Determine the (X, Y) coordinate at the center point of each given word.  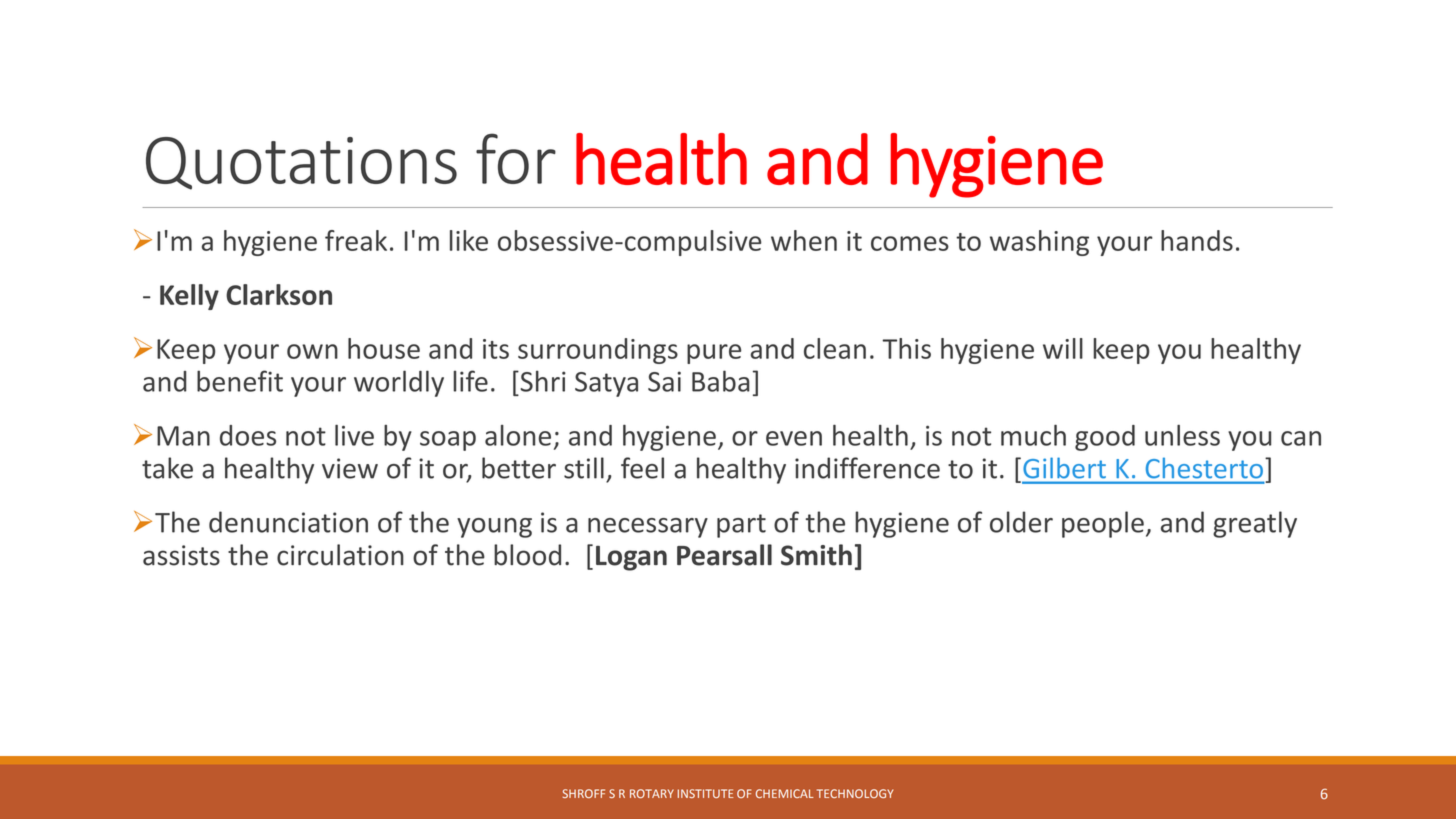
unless (1182, 435)
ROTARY (652, 793)
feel (642, 468)
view (350, 468)
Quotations (301, 163)
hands (1197, 240)
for (516, 158)
